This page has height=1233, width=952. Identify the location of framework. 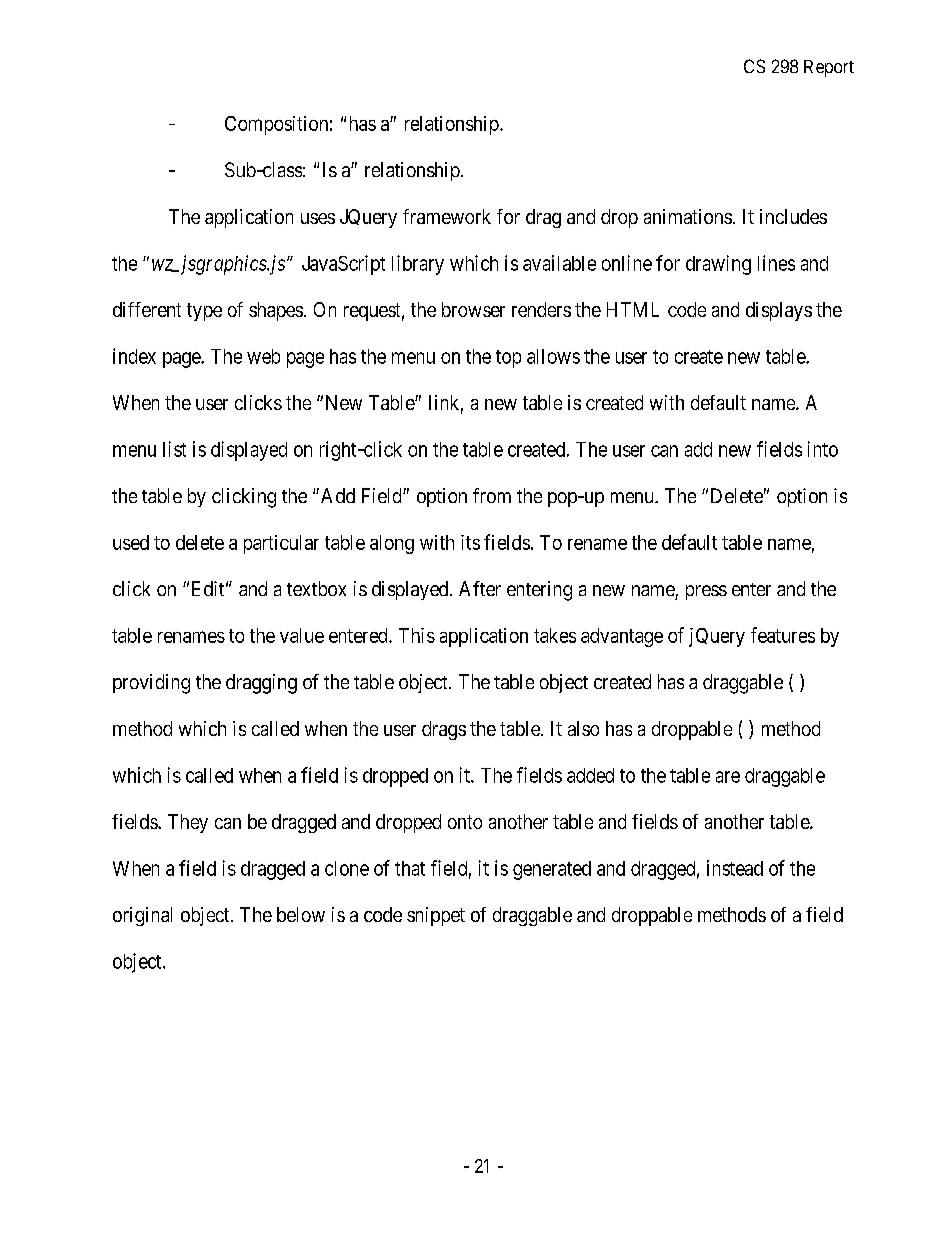
(447, 216).
